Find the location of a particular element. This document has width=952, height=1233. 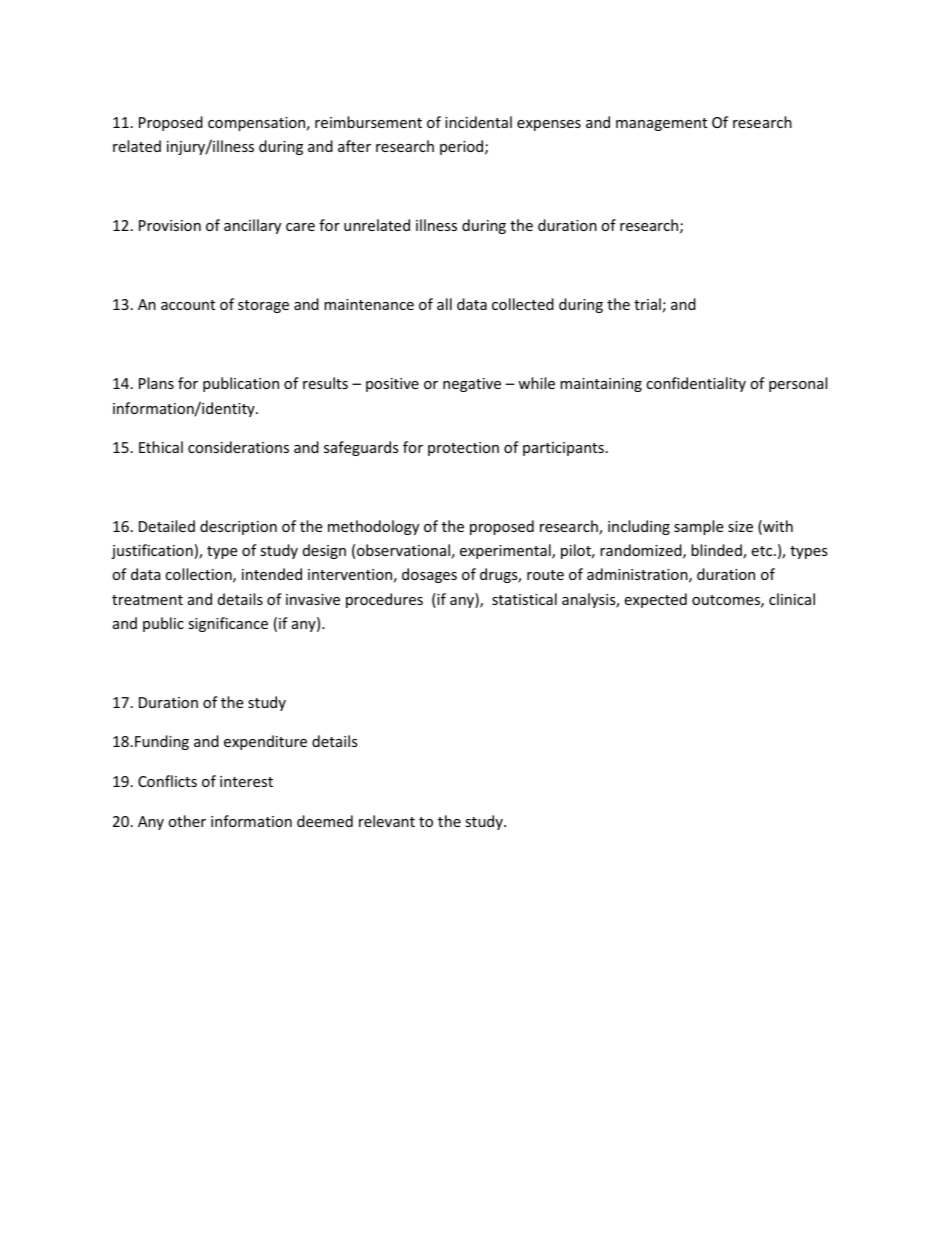

confidentiality is located at coordinates (696, 384).
